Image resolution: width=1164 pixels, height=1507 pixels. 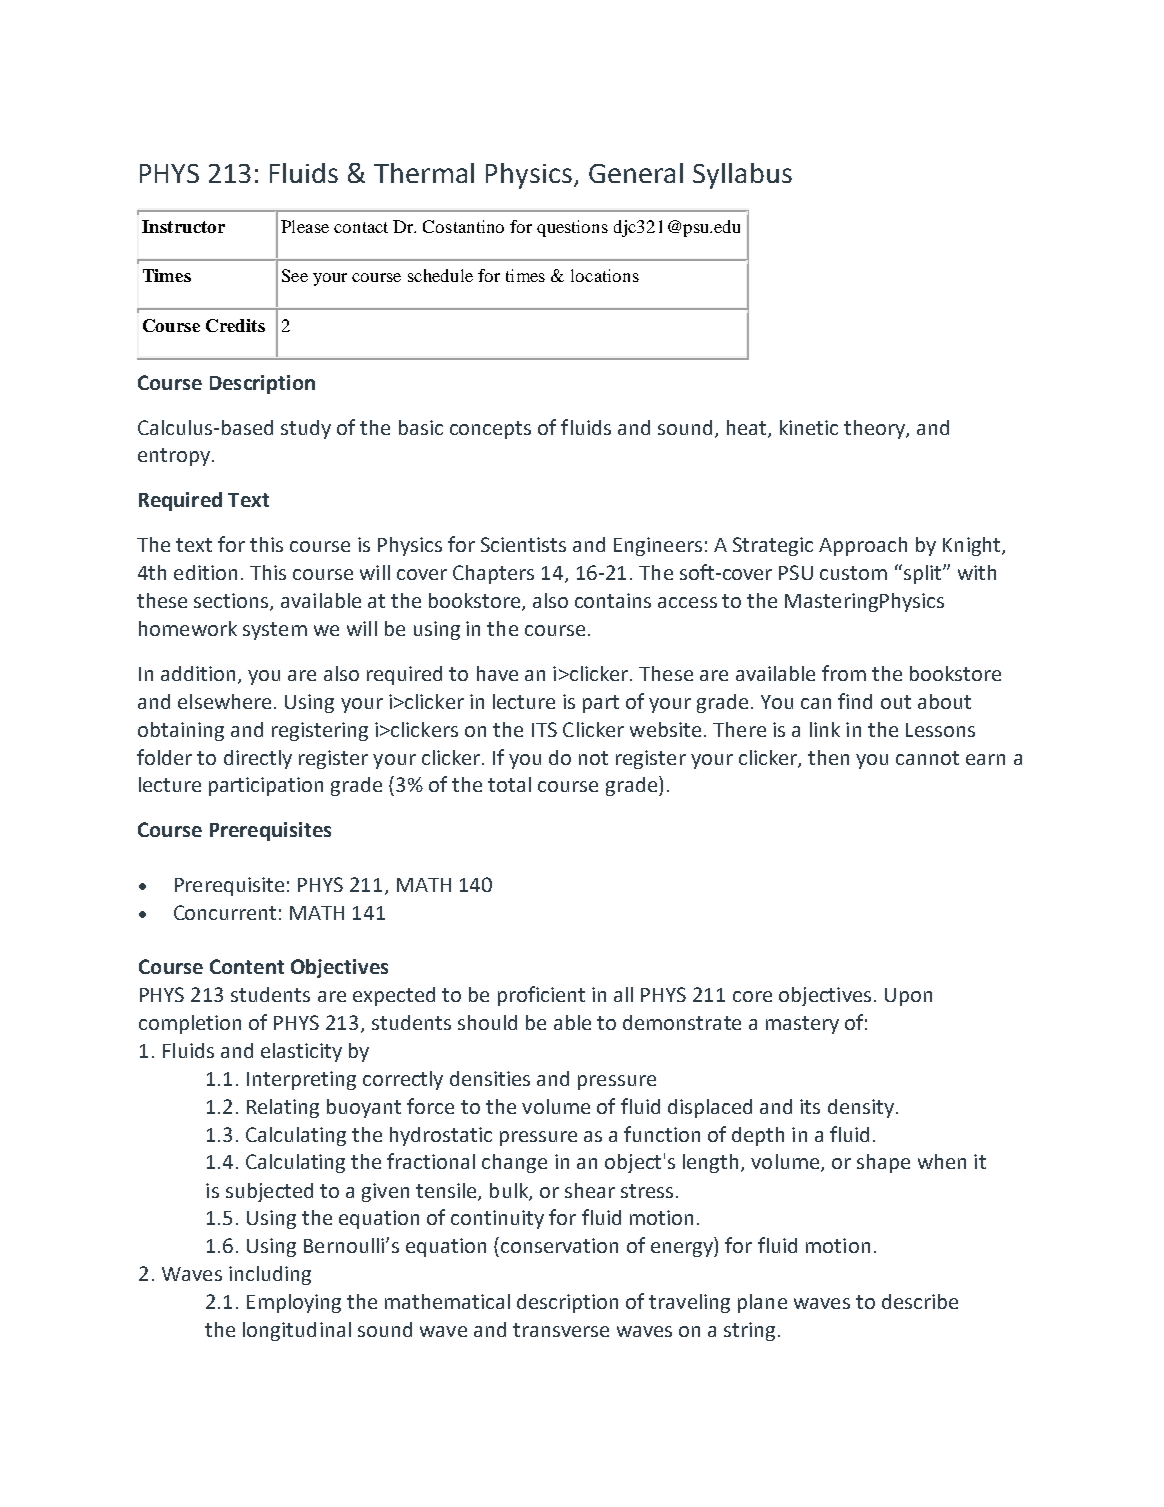 What do you see at coordinates (509, 784) in the image?
I see `total` at bounding box center [509, 784].
